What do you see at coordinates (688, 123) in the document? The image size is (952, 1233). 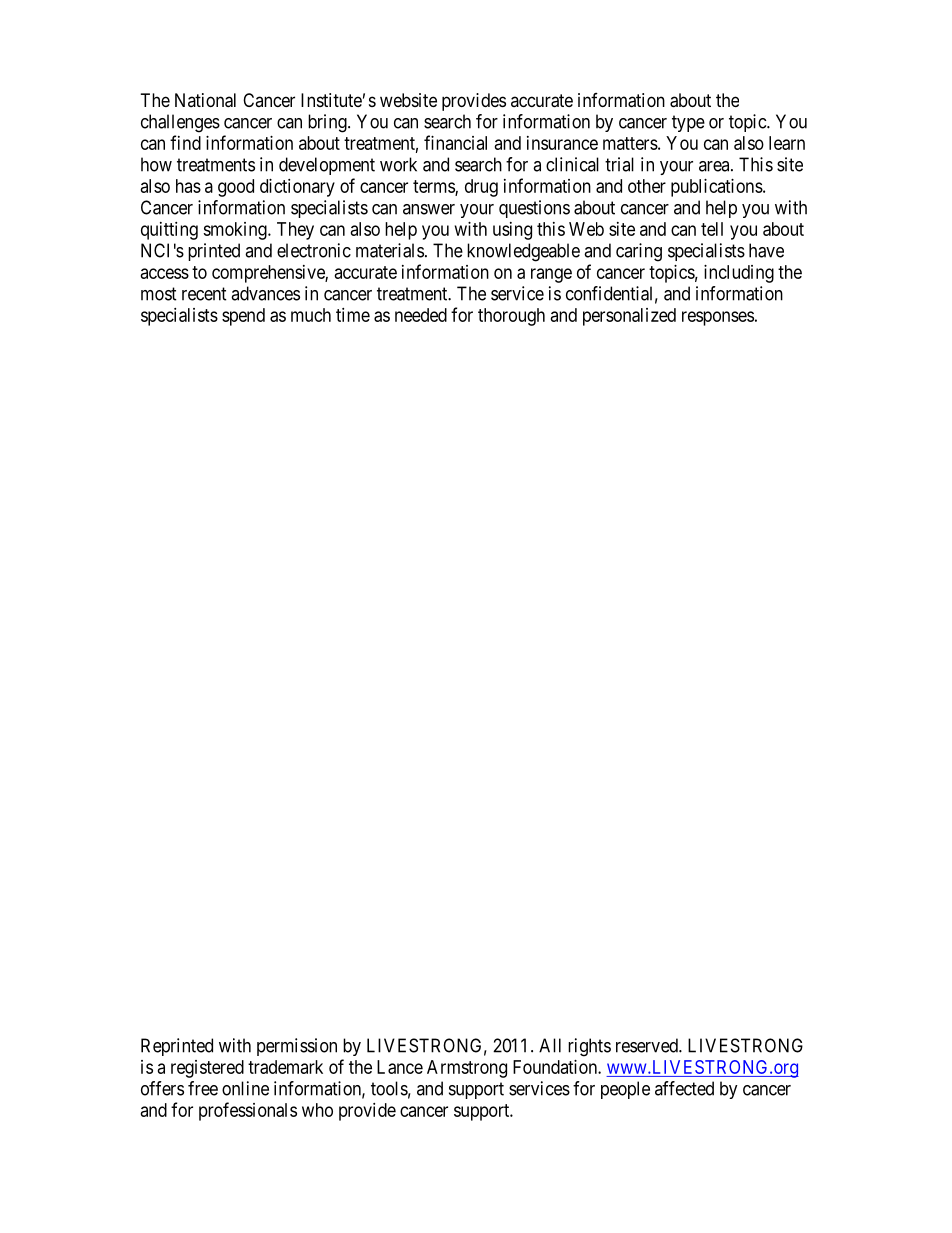 I see `type` at bounding box center [688, 123].
